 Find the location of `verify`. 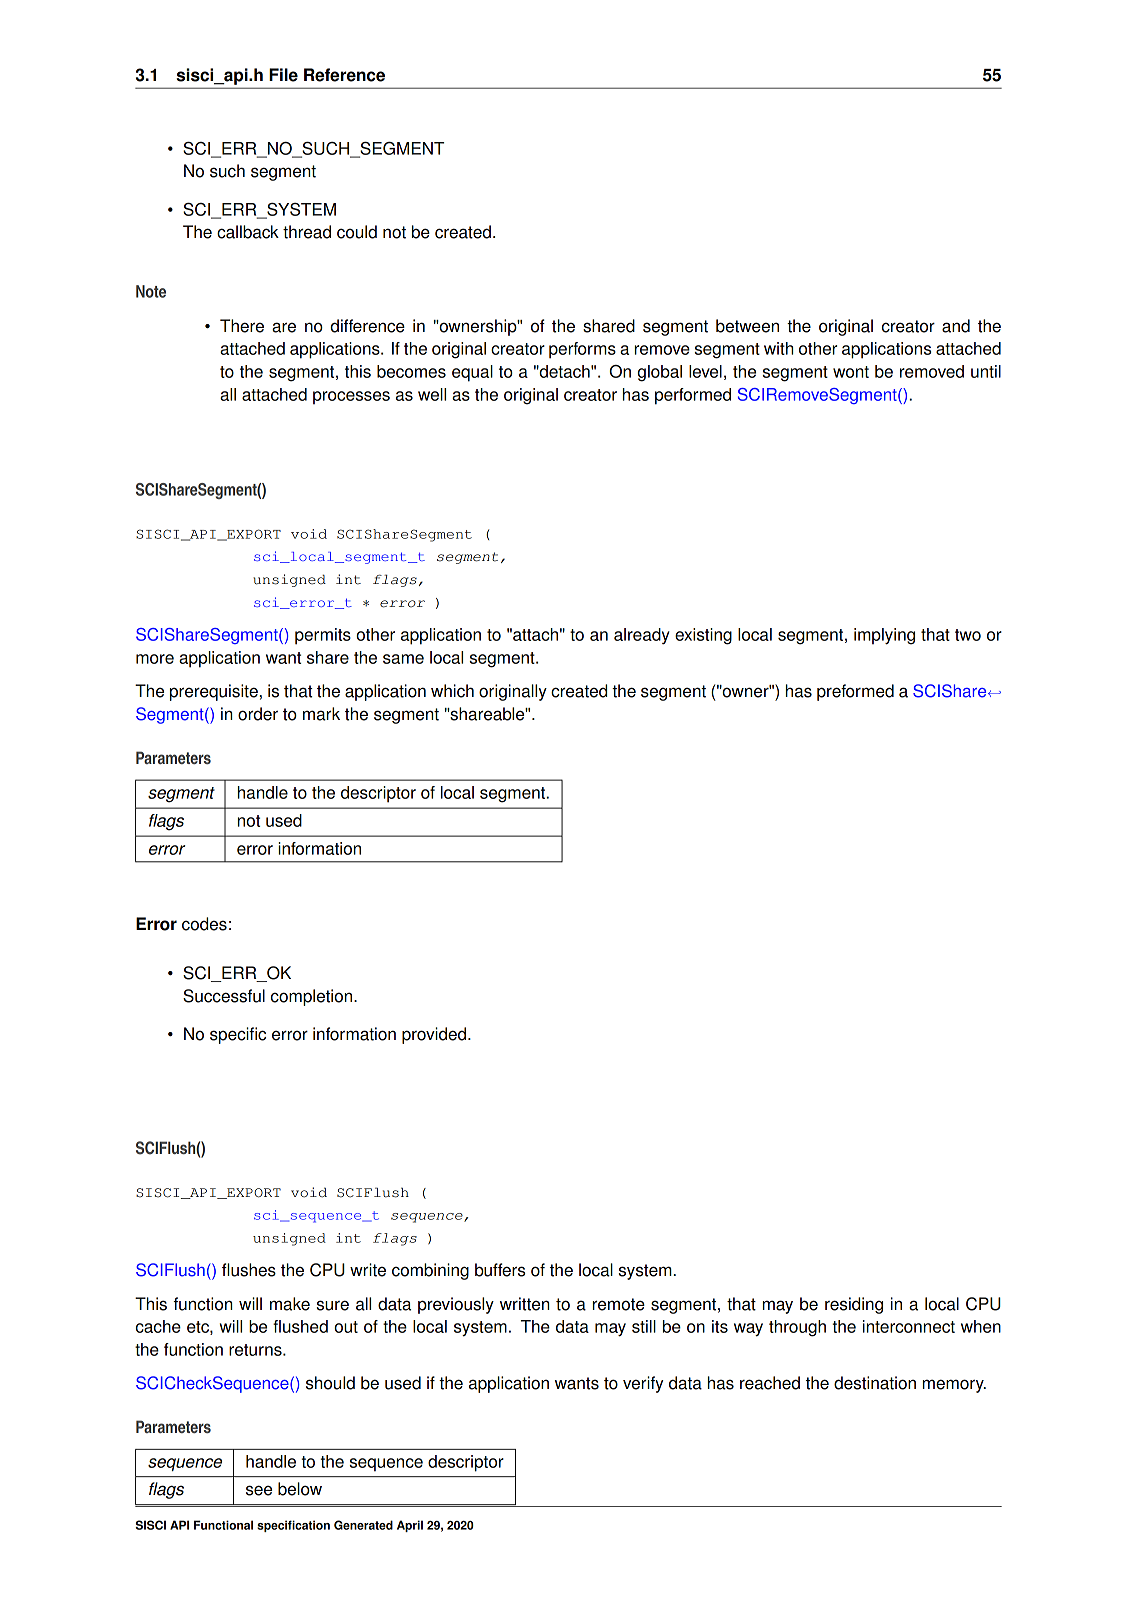

verify is located at coordinates (643, 1384).
